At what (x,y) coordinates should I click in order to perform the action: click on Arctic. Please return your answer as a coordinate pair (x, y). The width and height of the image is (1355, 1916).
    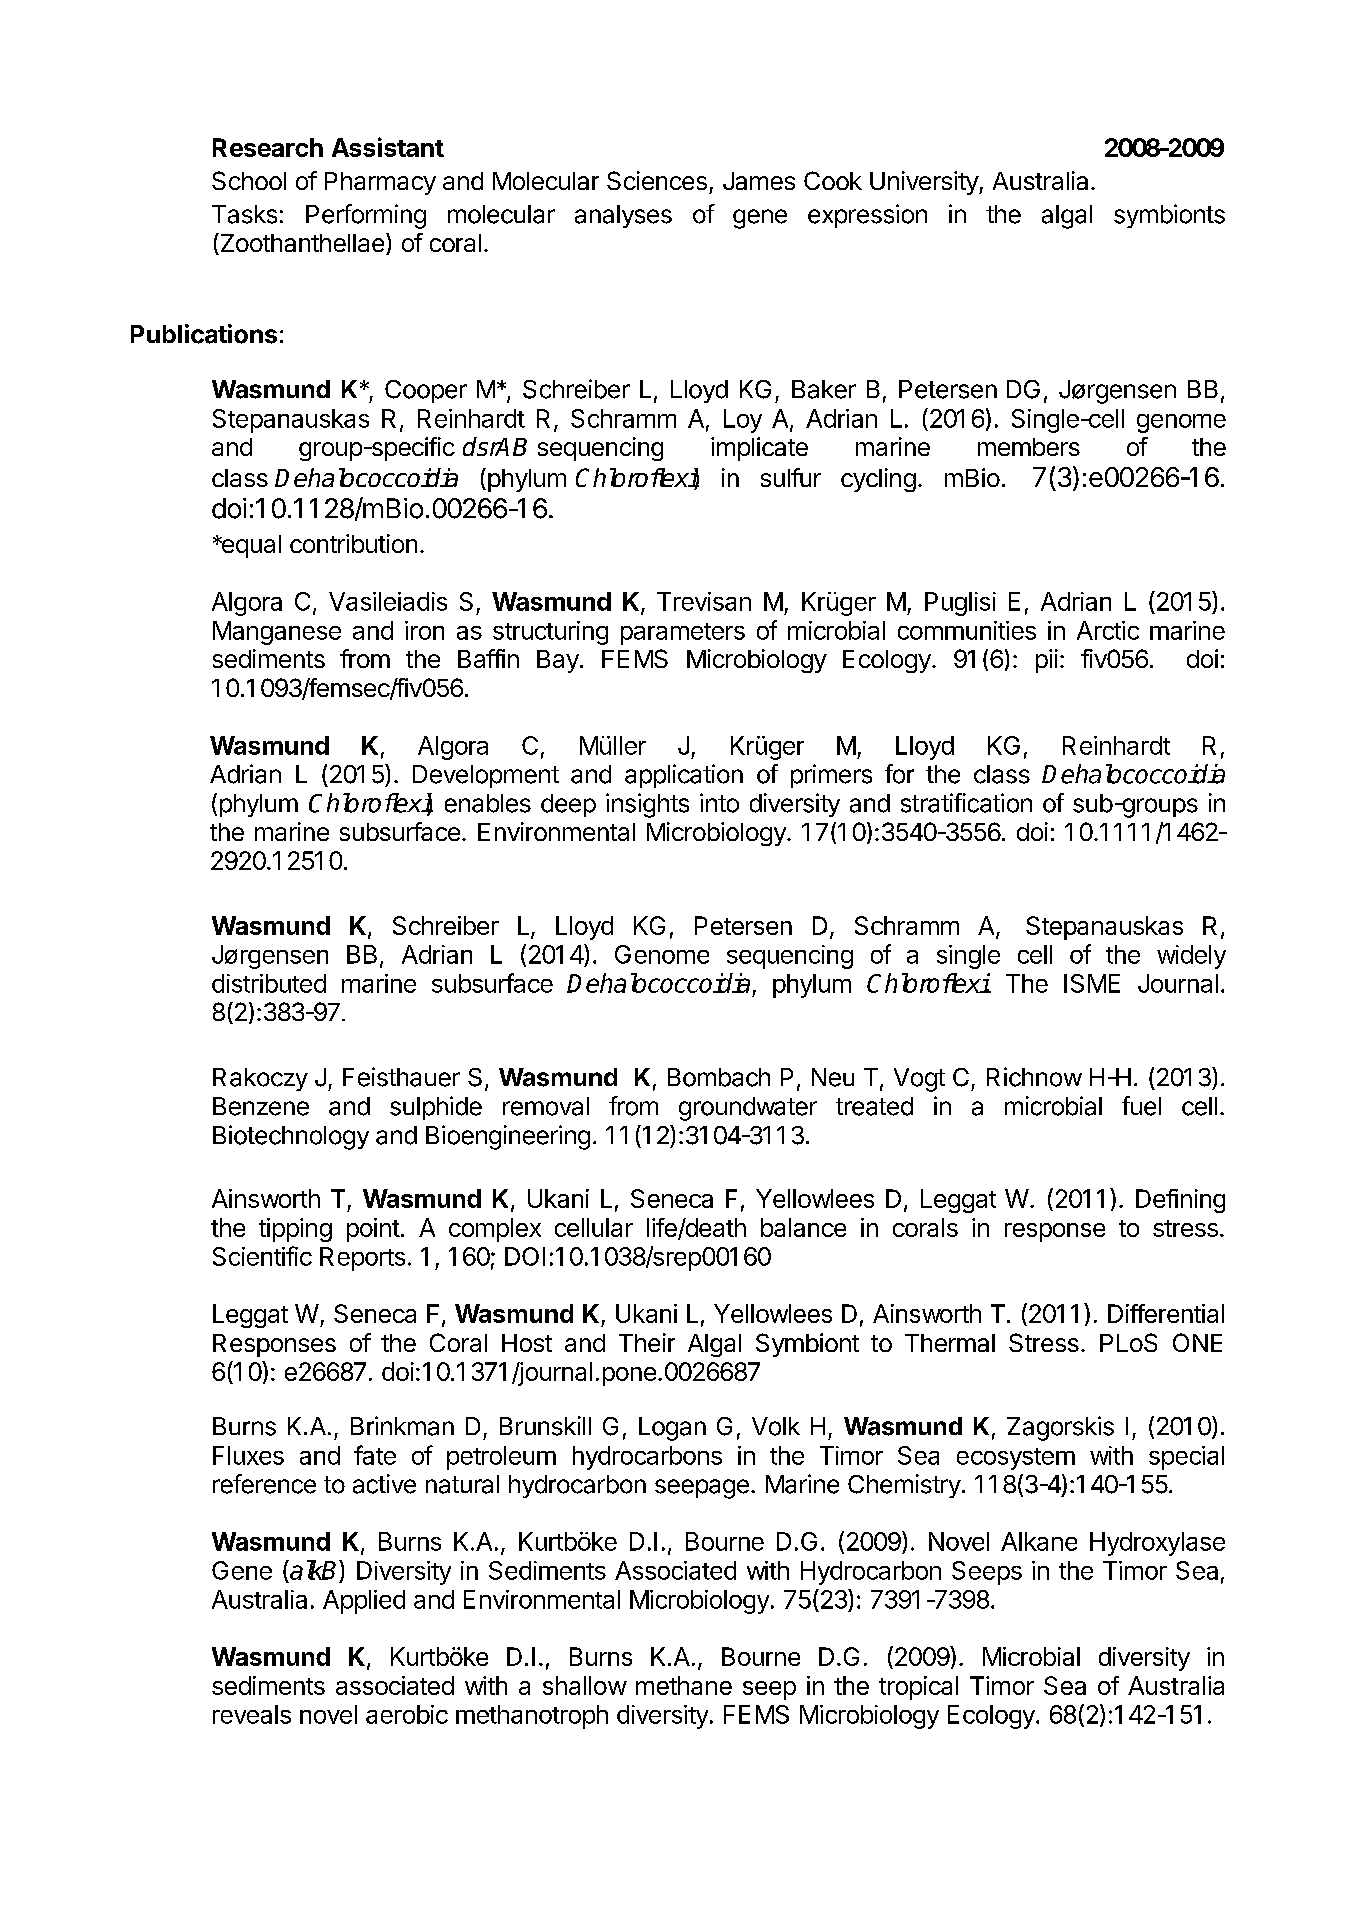
    Looking at the image, I should click on (1108, 630).
